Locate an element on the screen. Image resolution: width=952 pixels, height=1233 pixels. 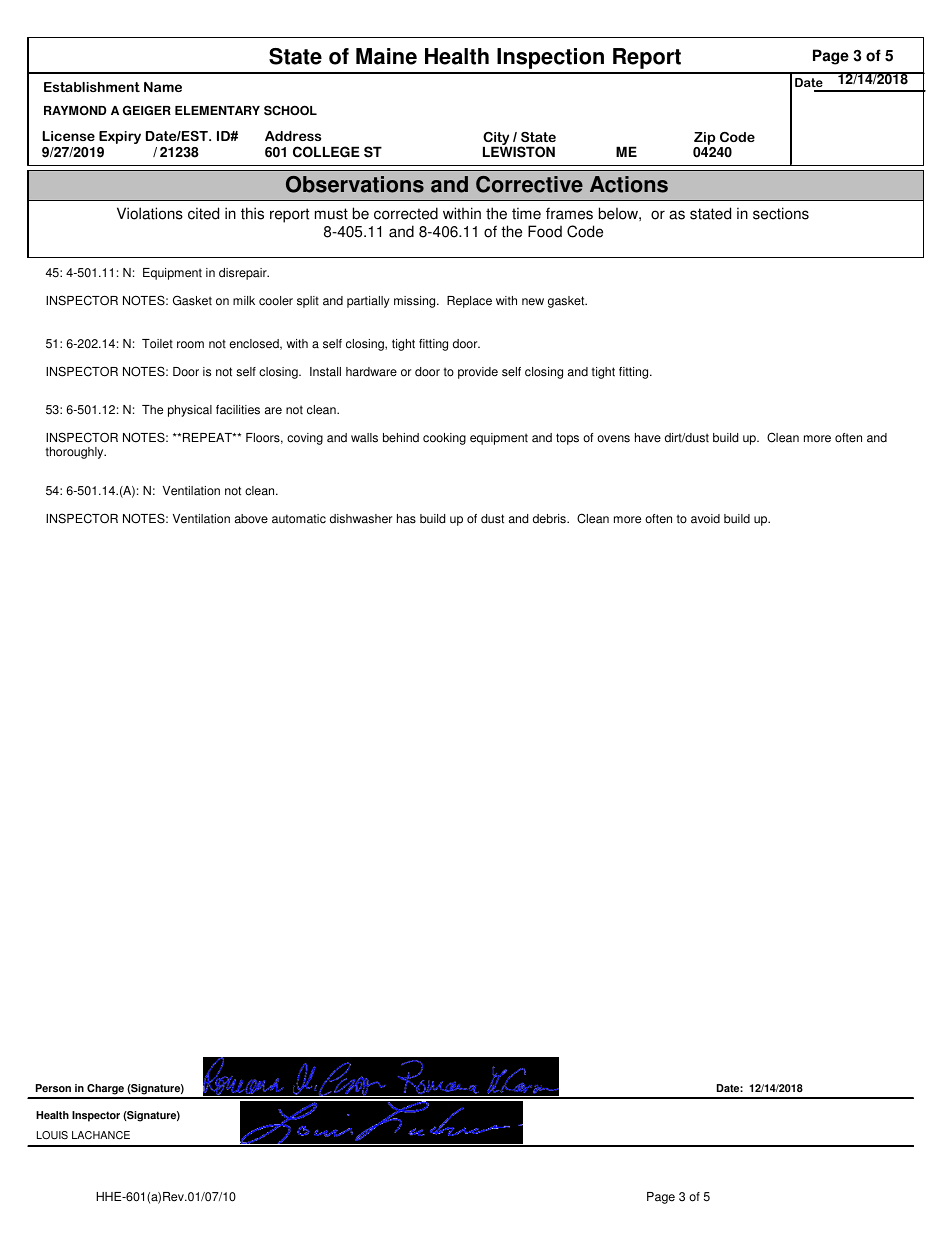
above is located at coordinates (251, 519).
